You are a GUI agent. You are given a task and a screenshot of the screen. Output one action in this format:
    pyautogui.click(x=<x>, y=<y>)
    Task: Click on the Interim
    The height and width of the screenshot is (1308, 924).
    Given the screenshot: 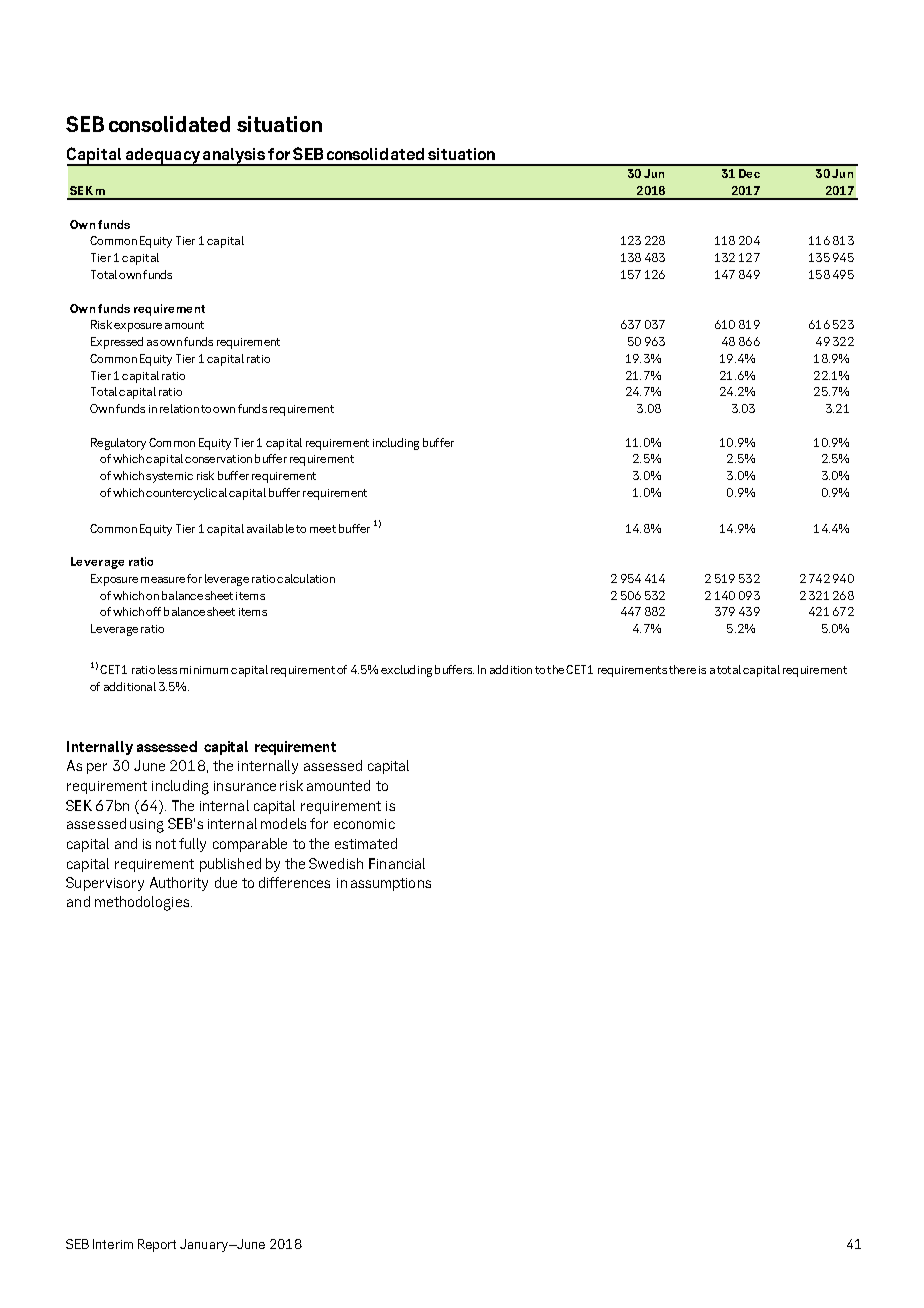 What is the action you would take?
    pyautogui.click(x=113, y=1244)
